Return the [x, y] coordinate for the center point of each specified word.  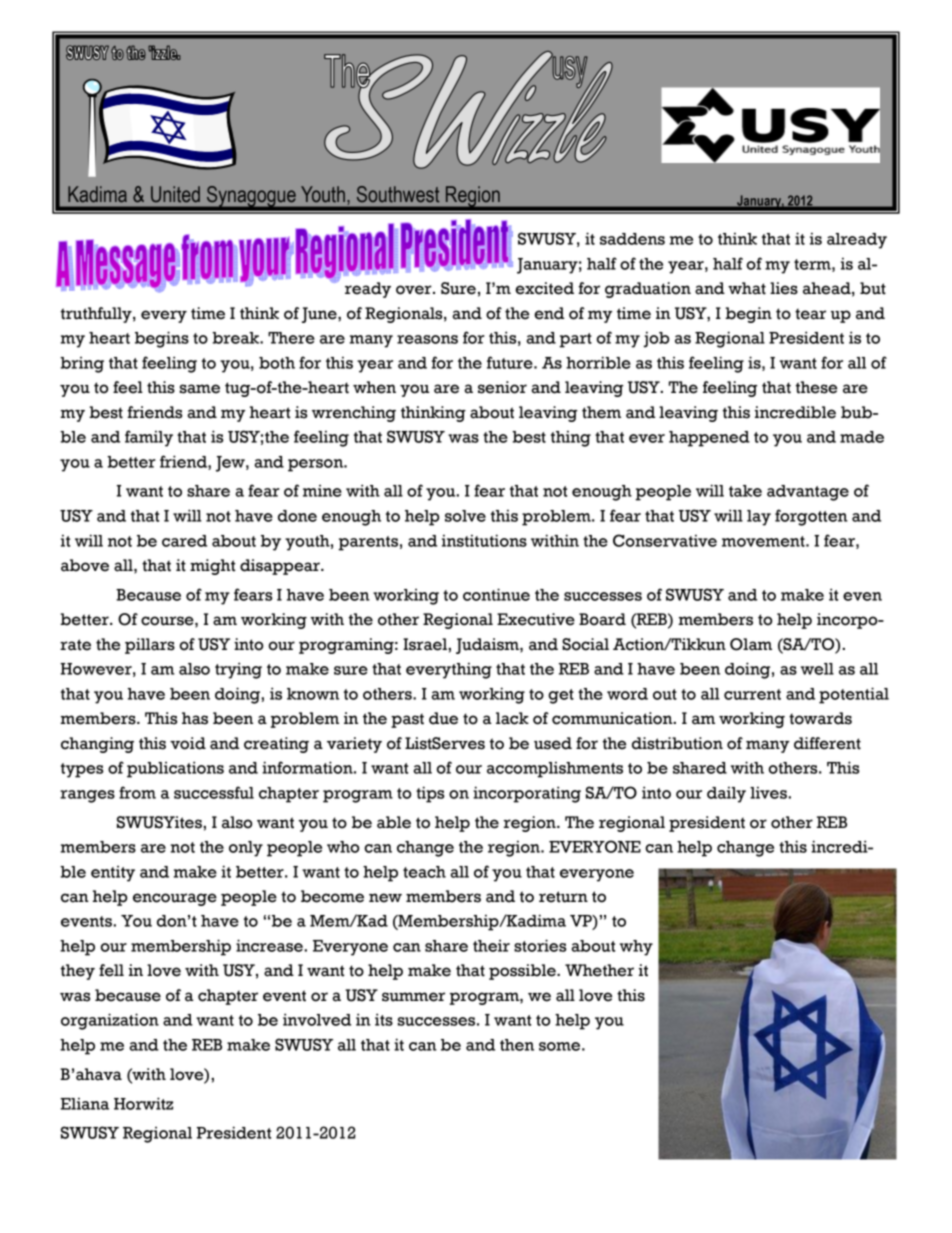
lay [759, 518]
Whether [599, 970]
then [517, 1045]
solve [465, 516]
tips [430, 794]
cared [184, 541]
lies [784, 288]
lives [769, 792]
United [175, 194]
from [137, 792]
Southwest [398, 194]
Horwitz [143, 1103]
